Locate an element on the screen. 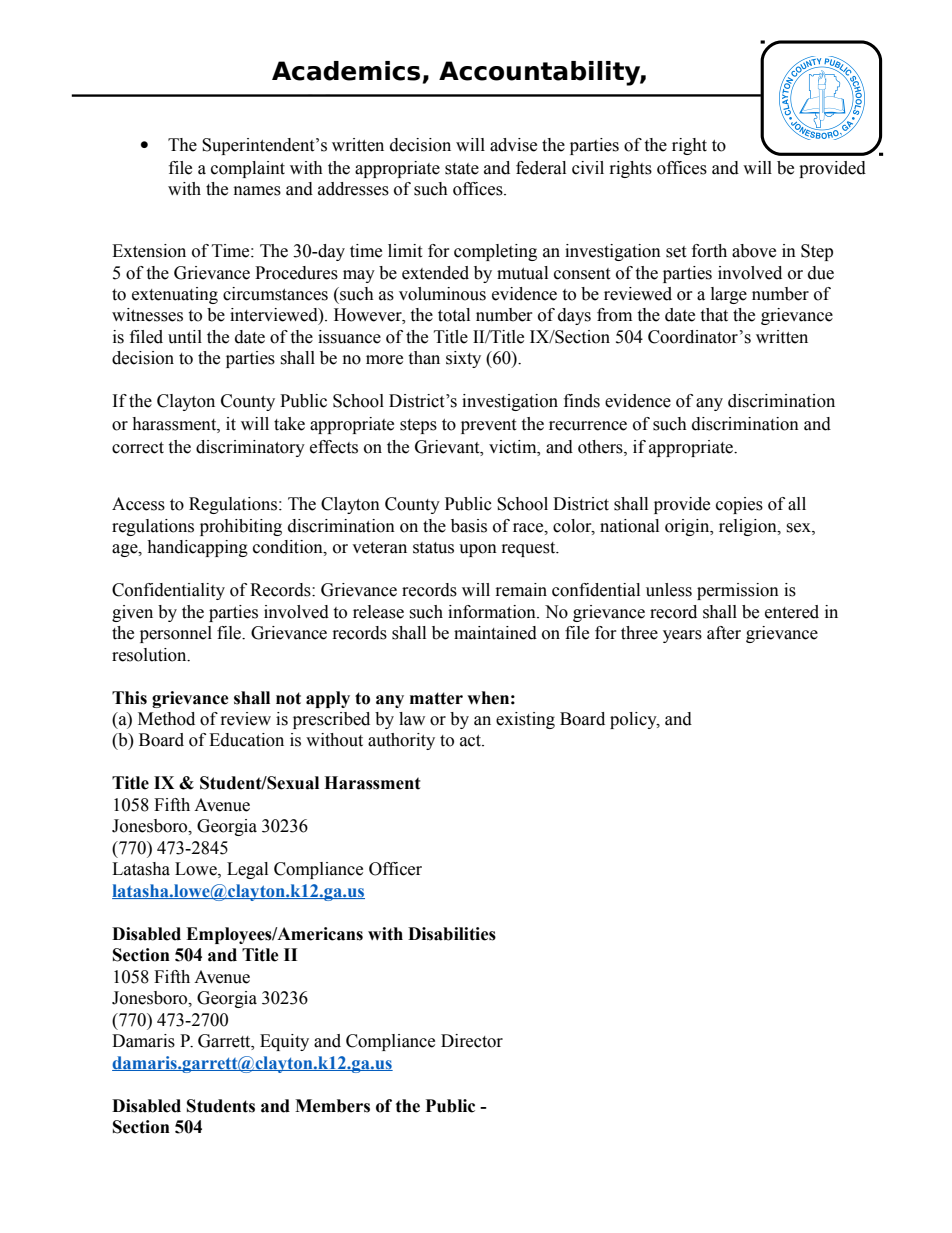 The height and width of the screenshot is (1233, 952). permission is located at coordinates (738, 591).
